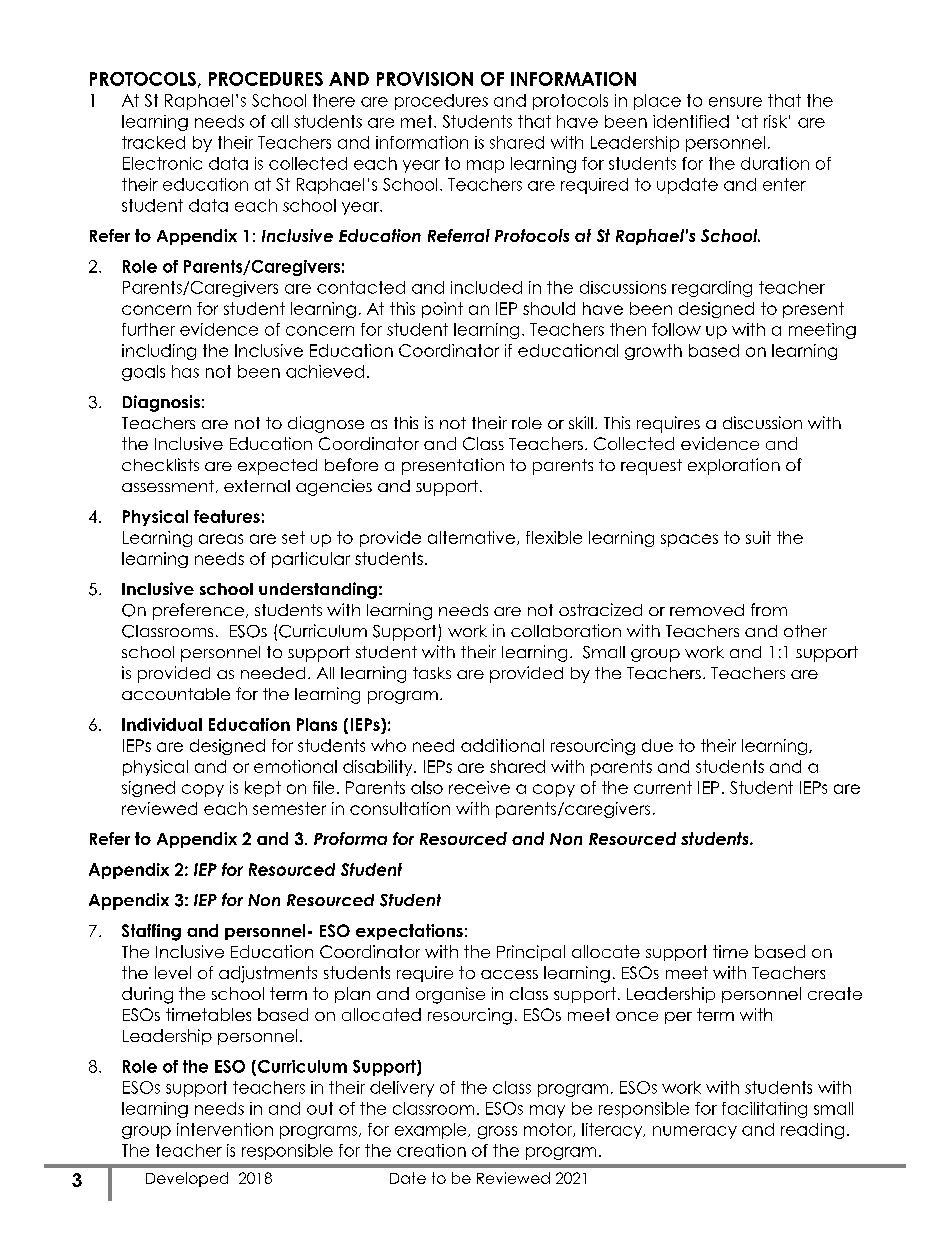 Image resolution: width=952 pixels, height=1233 pixels. Describe the element at coordinates (263, 789) in the screenshot. I see `kept` at that location.
